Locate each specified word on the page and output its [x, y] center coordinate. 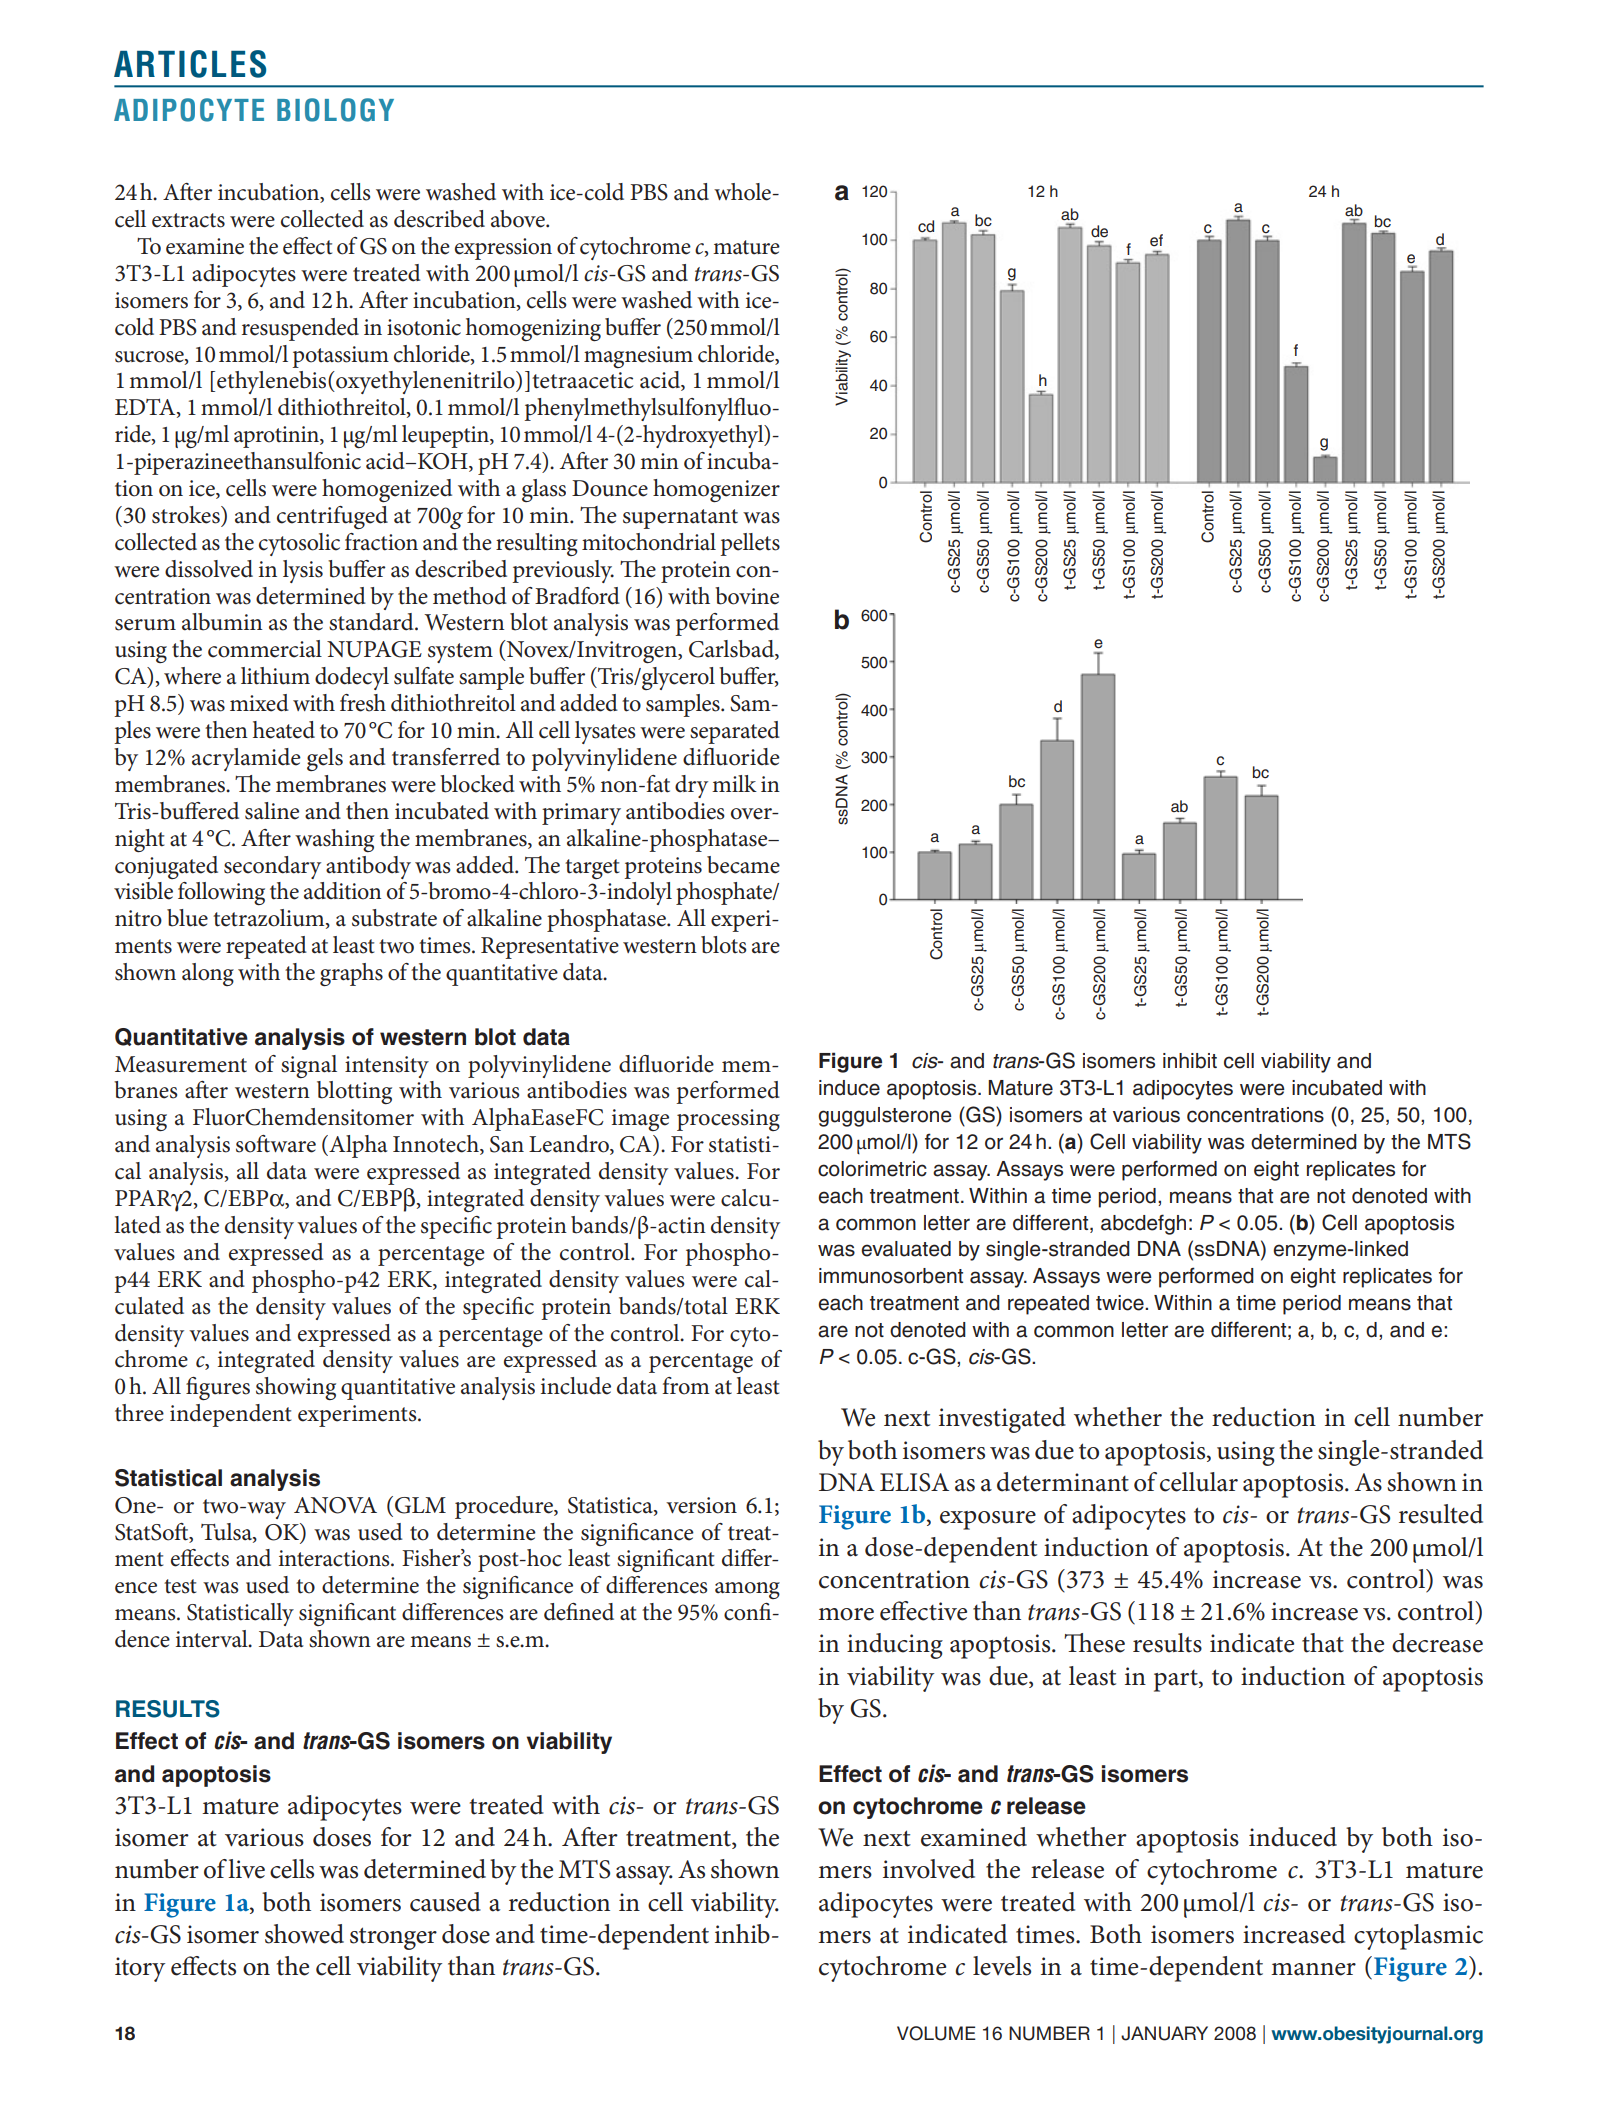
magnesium [638, 357]
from [686, 1386]
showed [304, 1934]
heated [284, 730]
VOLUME [936, 2033]
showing [296, 1388]
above [519, 219]
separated [735, 732]
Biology [335, 110]
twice [1121, 1303]
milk [734, 783]
